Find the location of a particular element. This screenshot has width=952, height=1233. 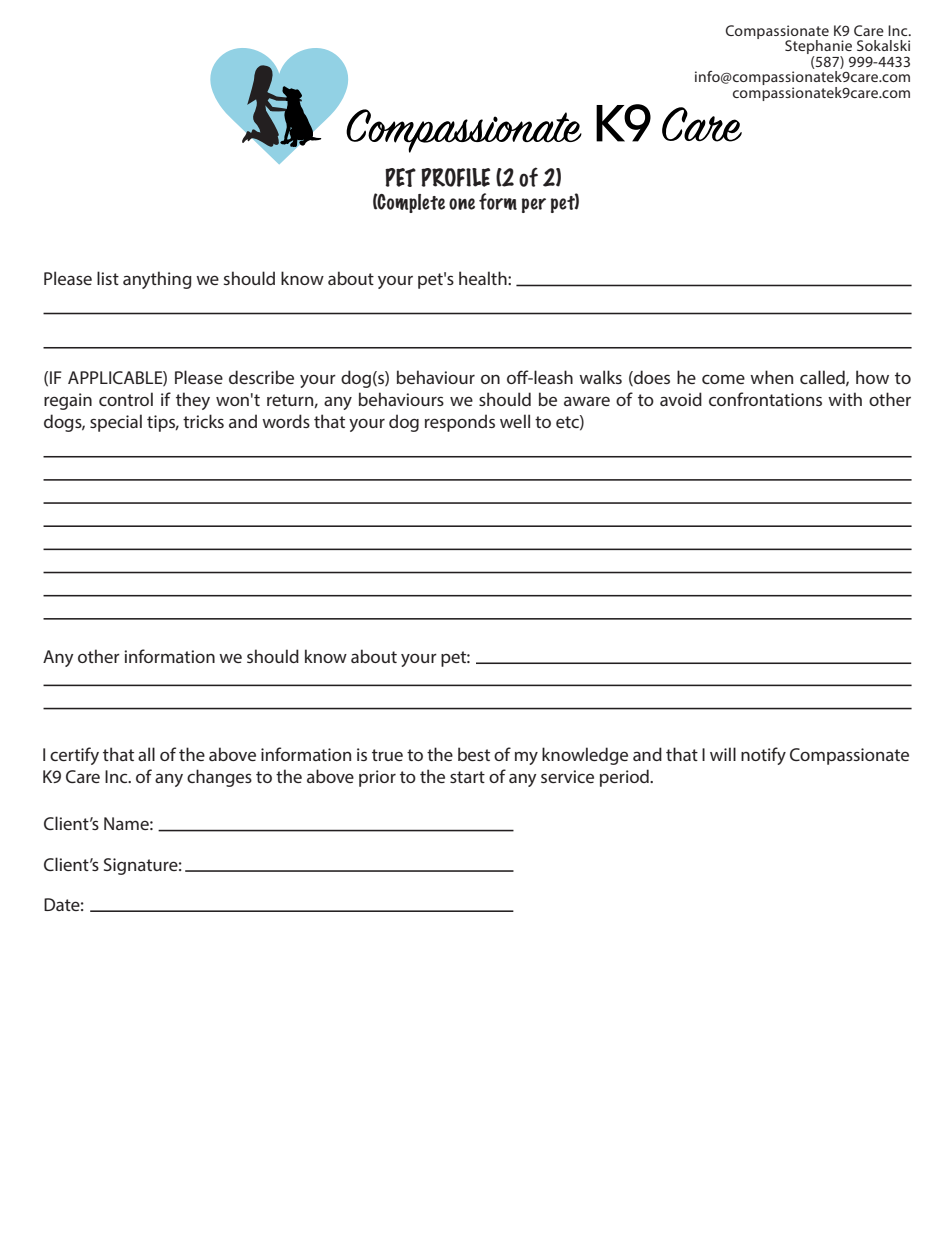

best is located at coordinates (474, 754).
